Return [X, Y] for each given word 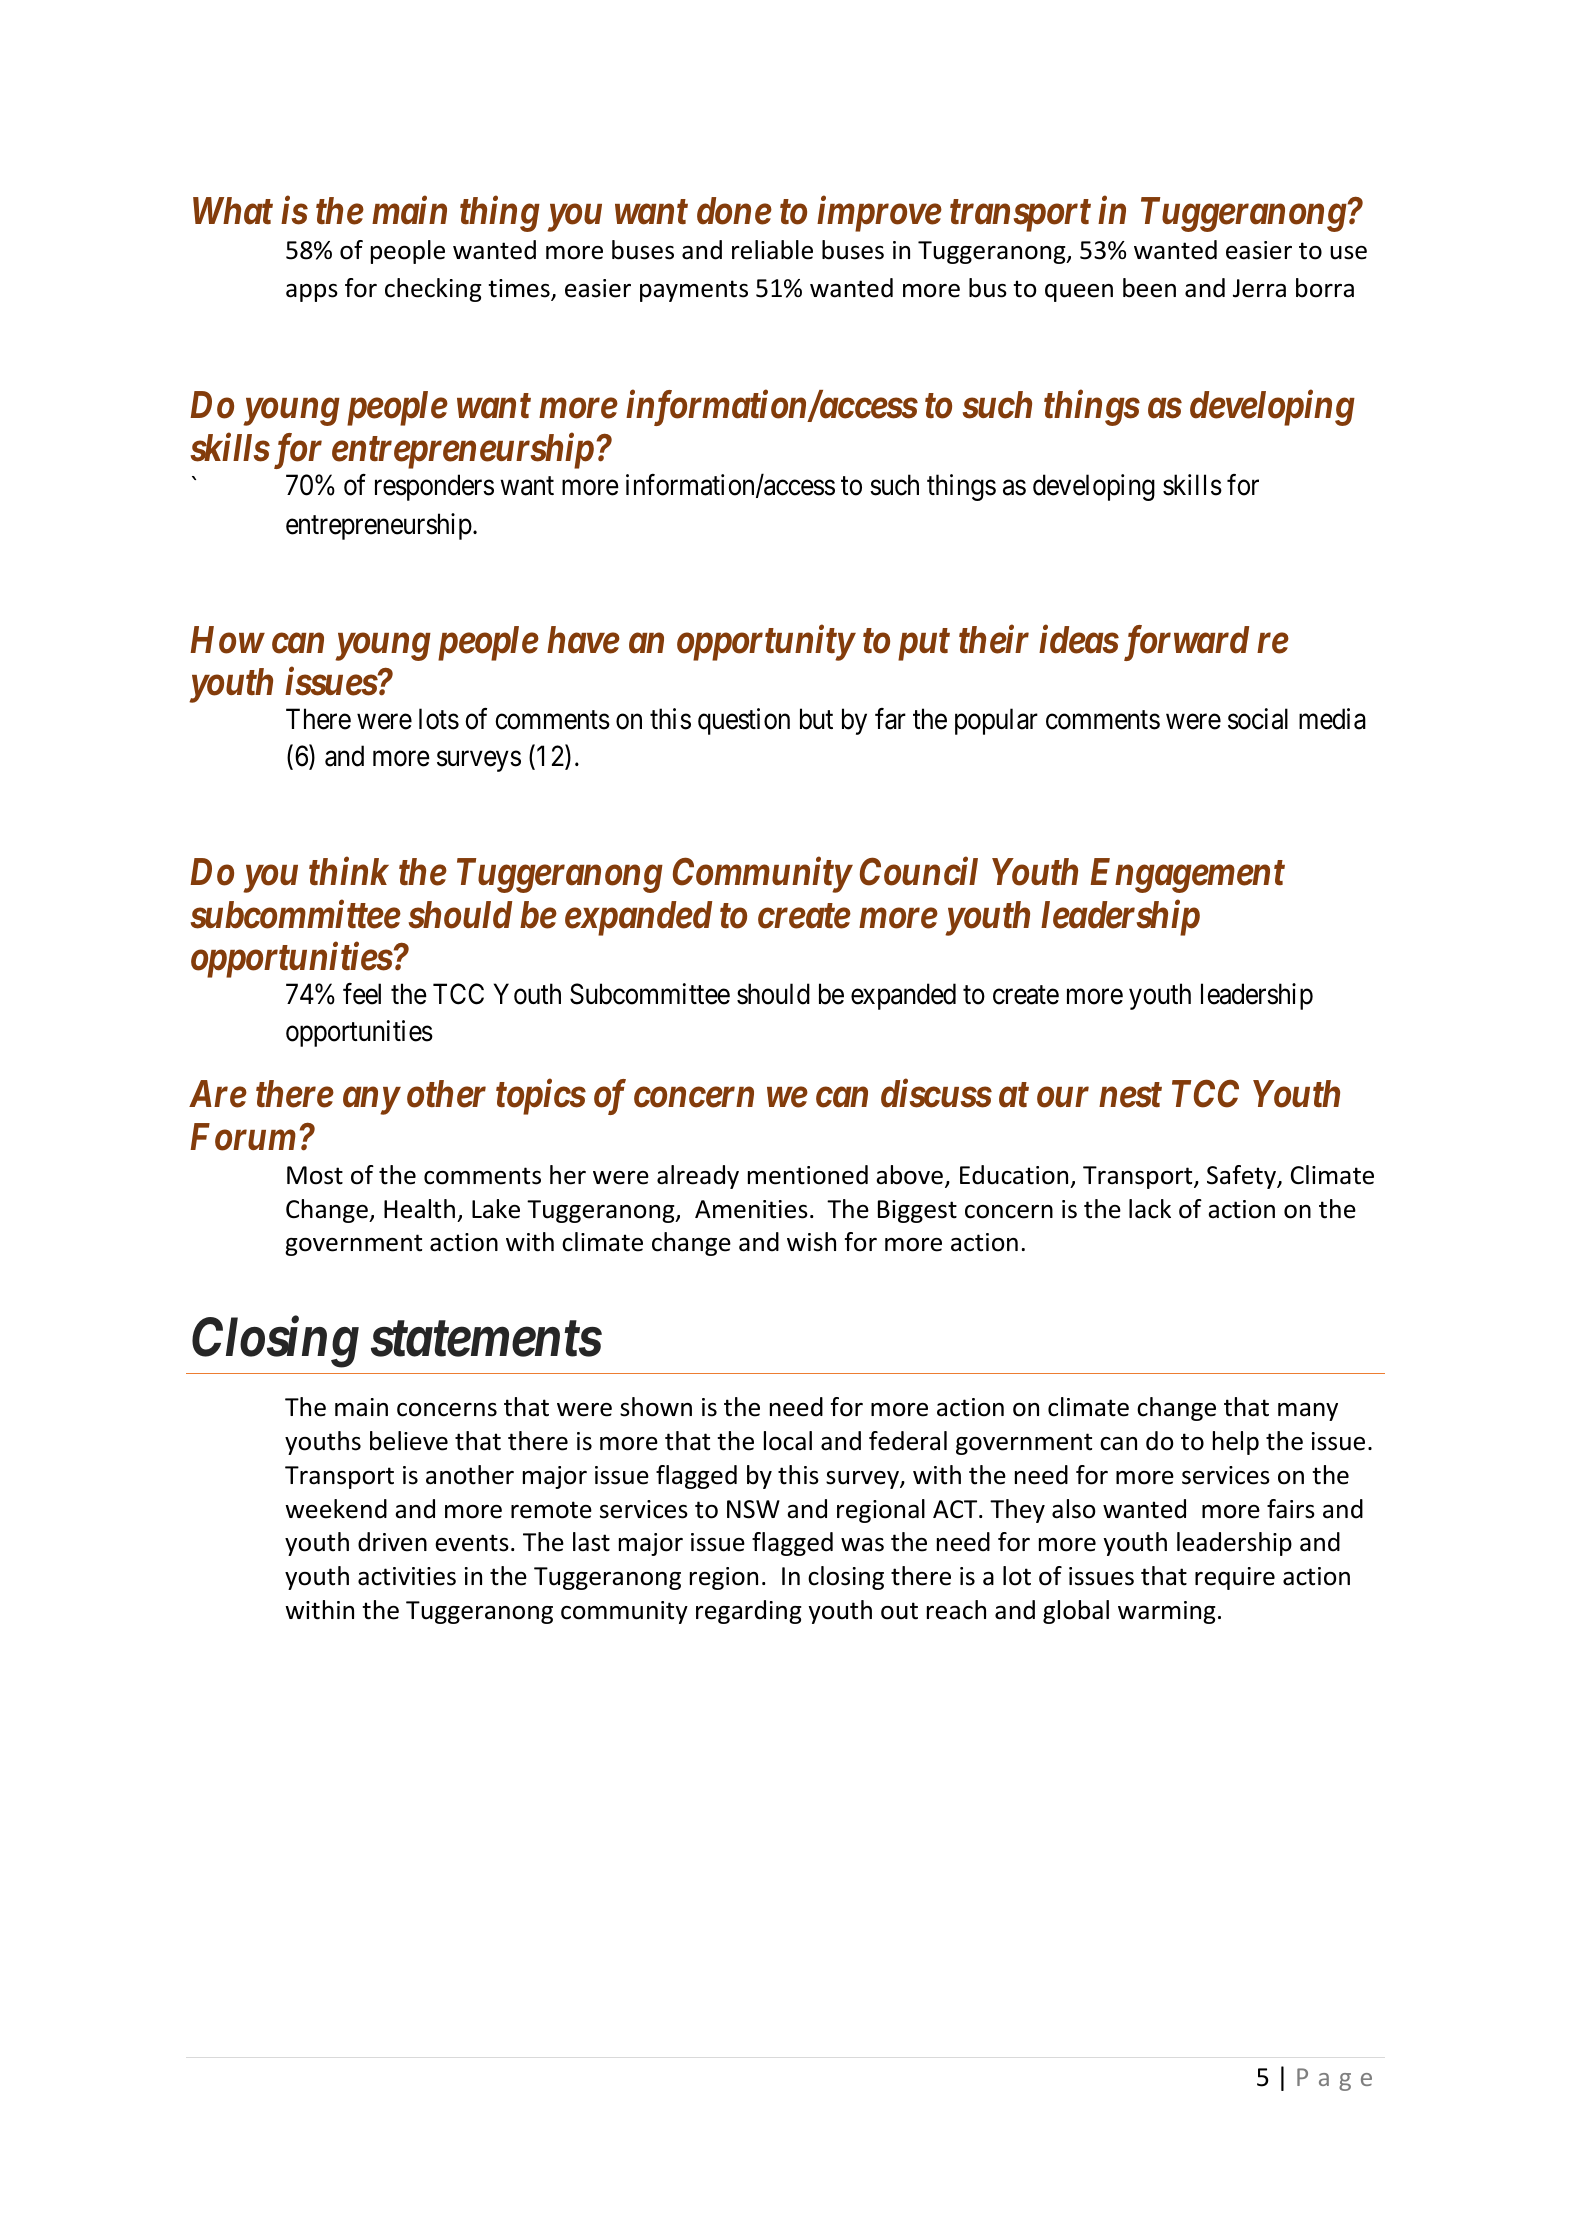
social [1258, 719]
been [1149, 288]
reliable [772, 250]
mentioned [808, 1175]
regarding [748, 1612]
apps [312, 293]
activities [407, 1576]
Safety [1242, 1177]
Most [315, 1175]
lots [439, 719]
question [744, 721]
